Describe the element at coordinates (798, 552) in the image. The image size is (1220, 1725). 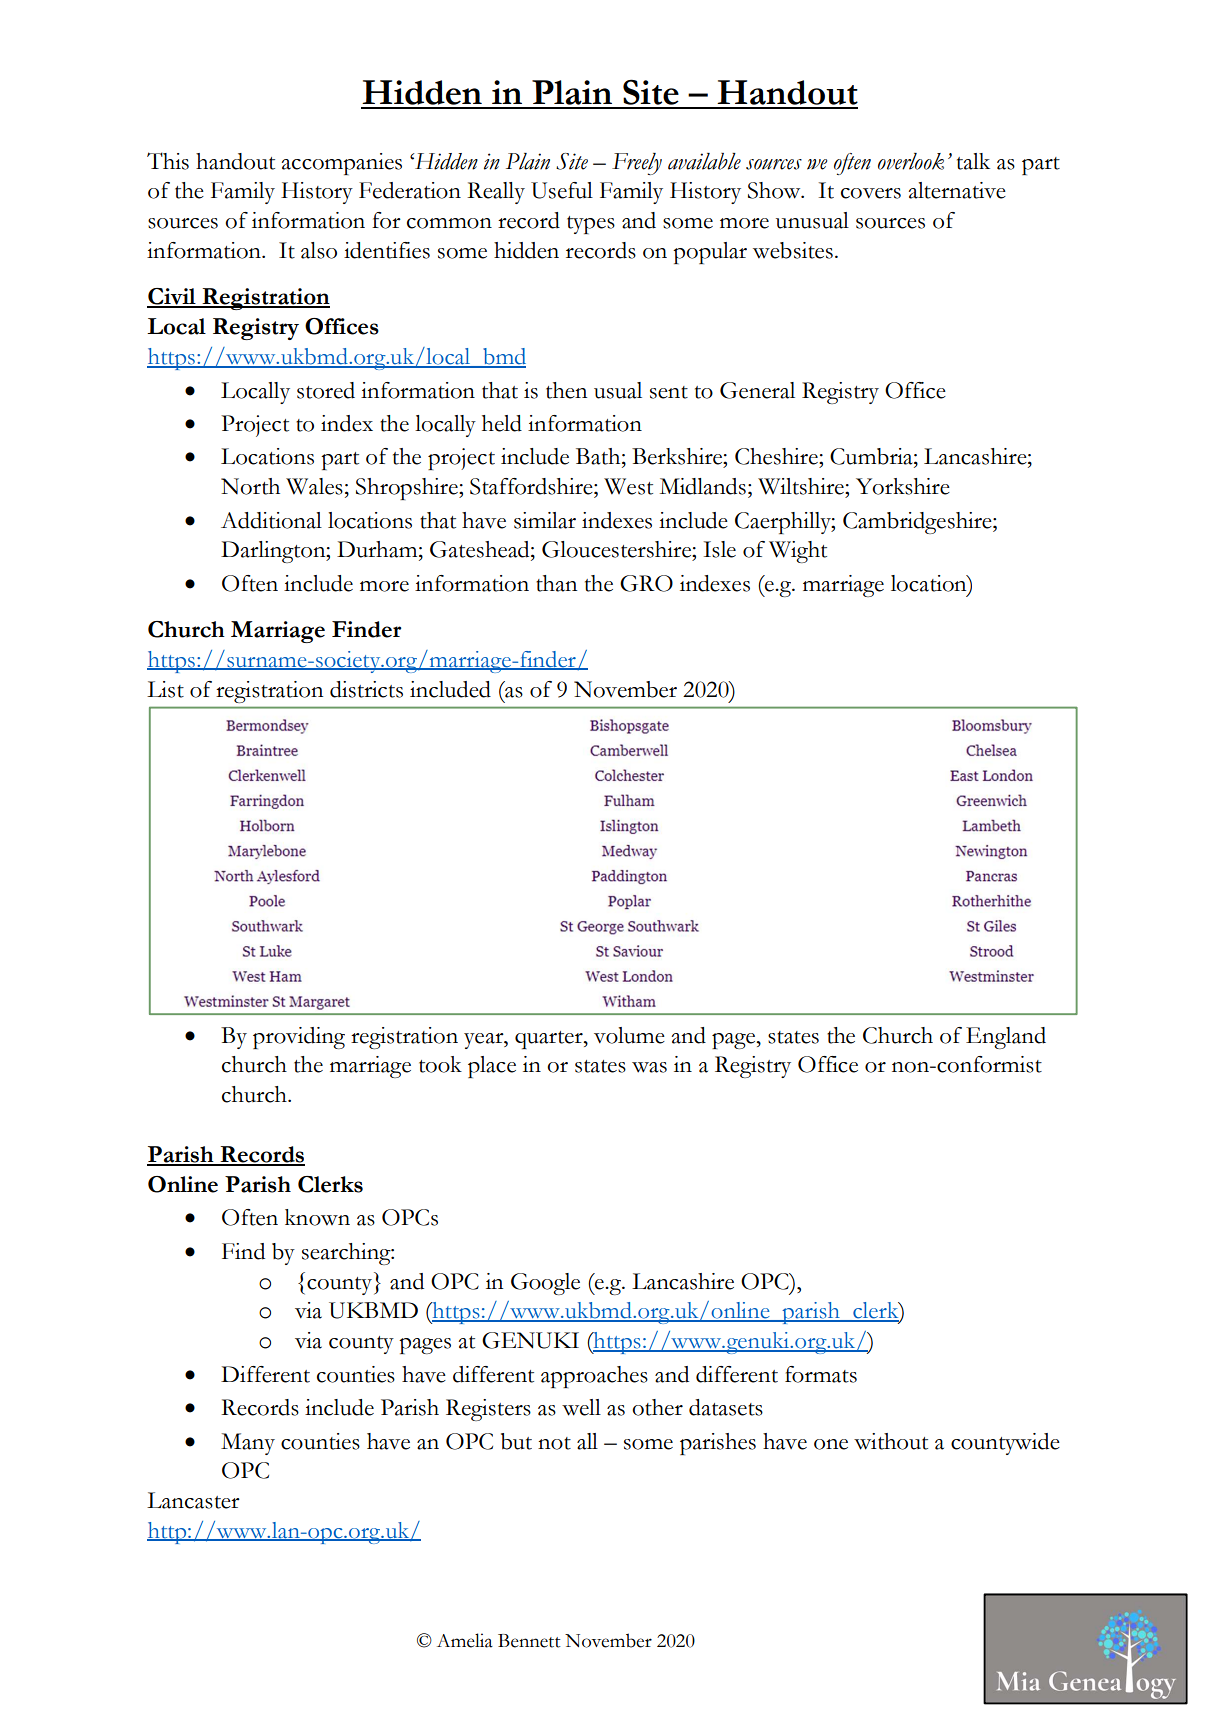
I see `Wight` at that location.
